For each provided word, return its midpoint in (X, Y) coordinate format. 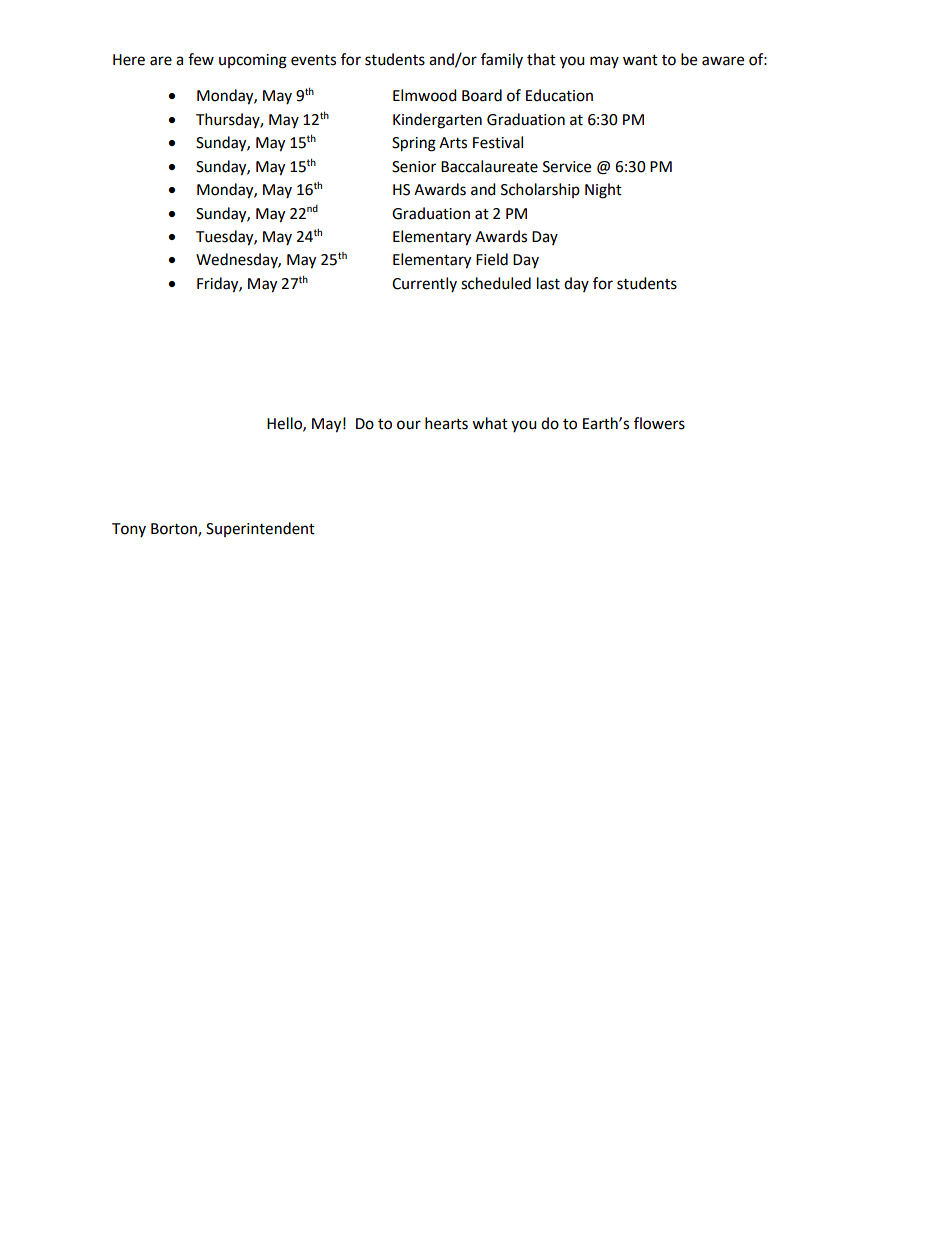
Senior (414, 167)
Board (482, 95)
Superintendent (260, 529)
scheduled (496, 283)
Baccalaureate (489, 166)
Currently (424, 284)
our (409, 425)
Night (603, 191)
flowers (659, 423)
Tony (129, 530)
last (548, 283)
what (490, 423)
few (201, 59)
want (640, 60)
